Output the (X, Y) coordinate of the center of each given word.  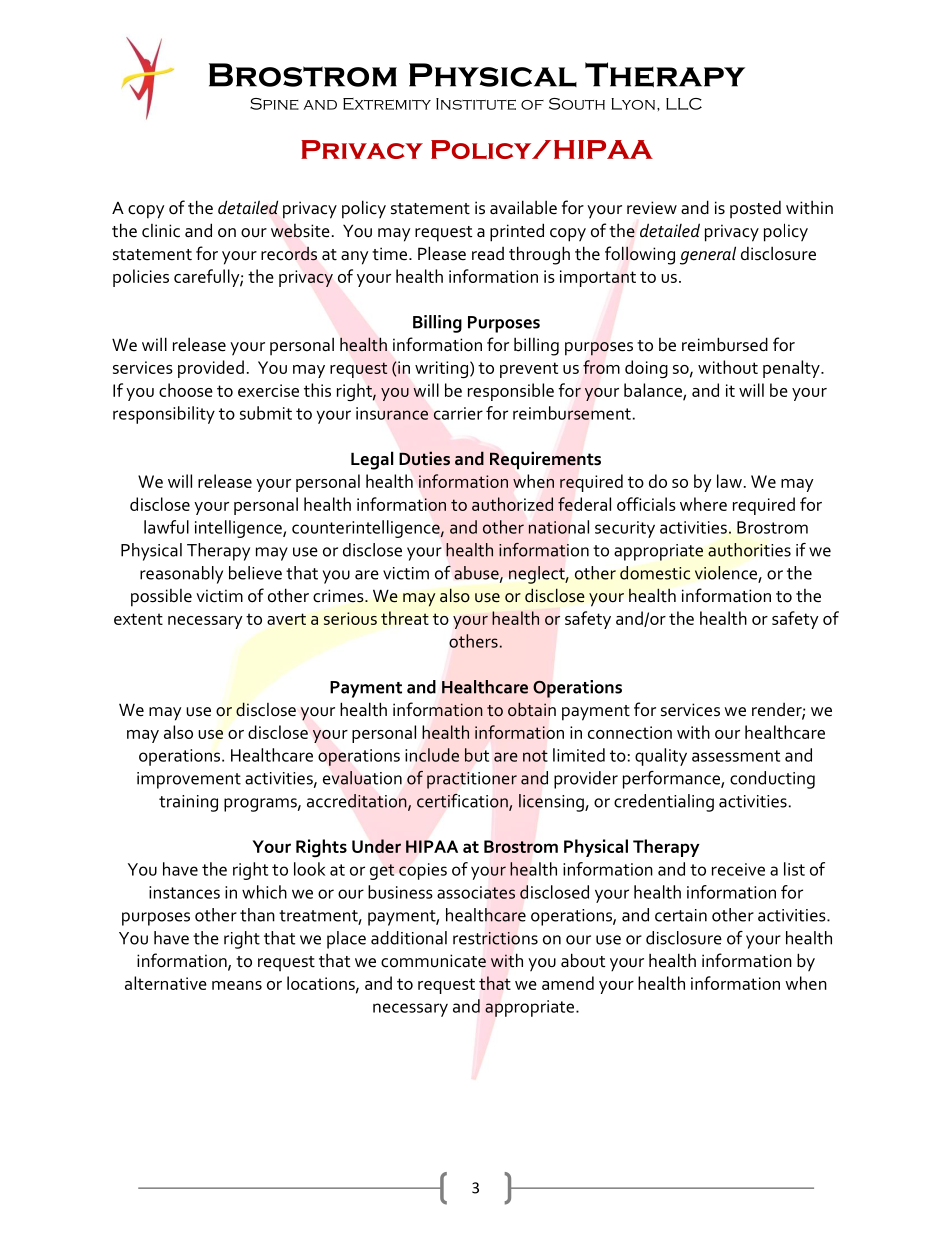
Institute (476, 104)
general (708, 255)
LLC (684, 104)
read (488, 254)
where (703, 504)
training (188, 803)
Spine (274, 104)
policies (141, 278)
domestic (655, 573)
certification (463, 802)
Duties (424, 458)
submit (266, 413)
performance (672, 780)
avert (286, 619)
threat (405, 618)
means (237, 985)
